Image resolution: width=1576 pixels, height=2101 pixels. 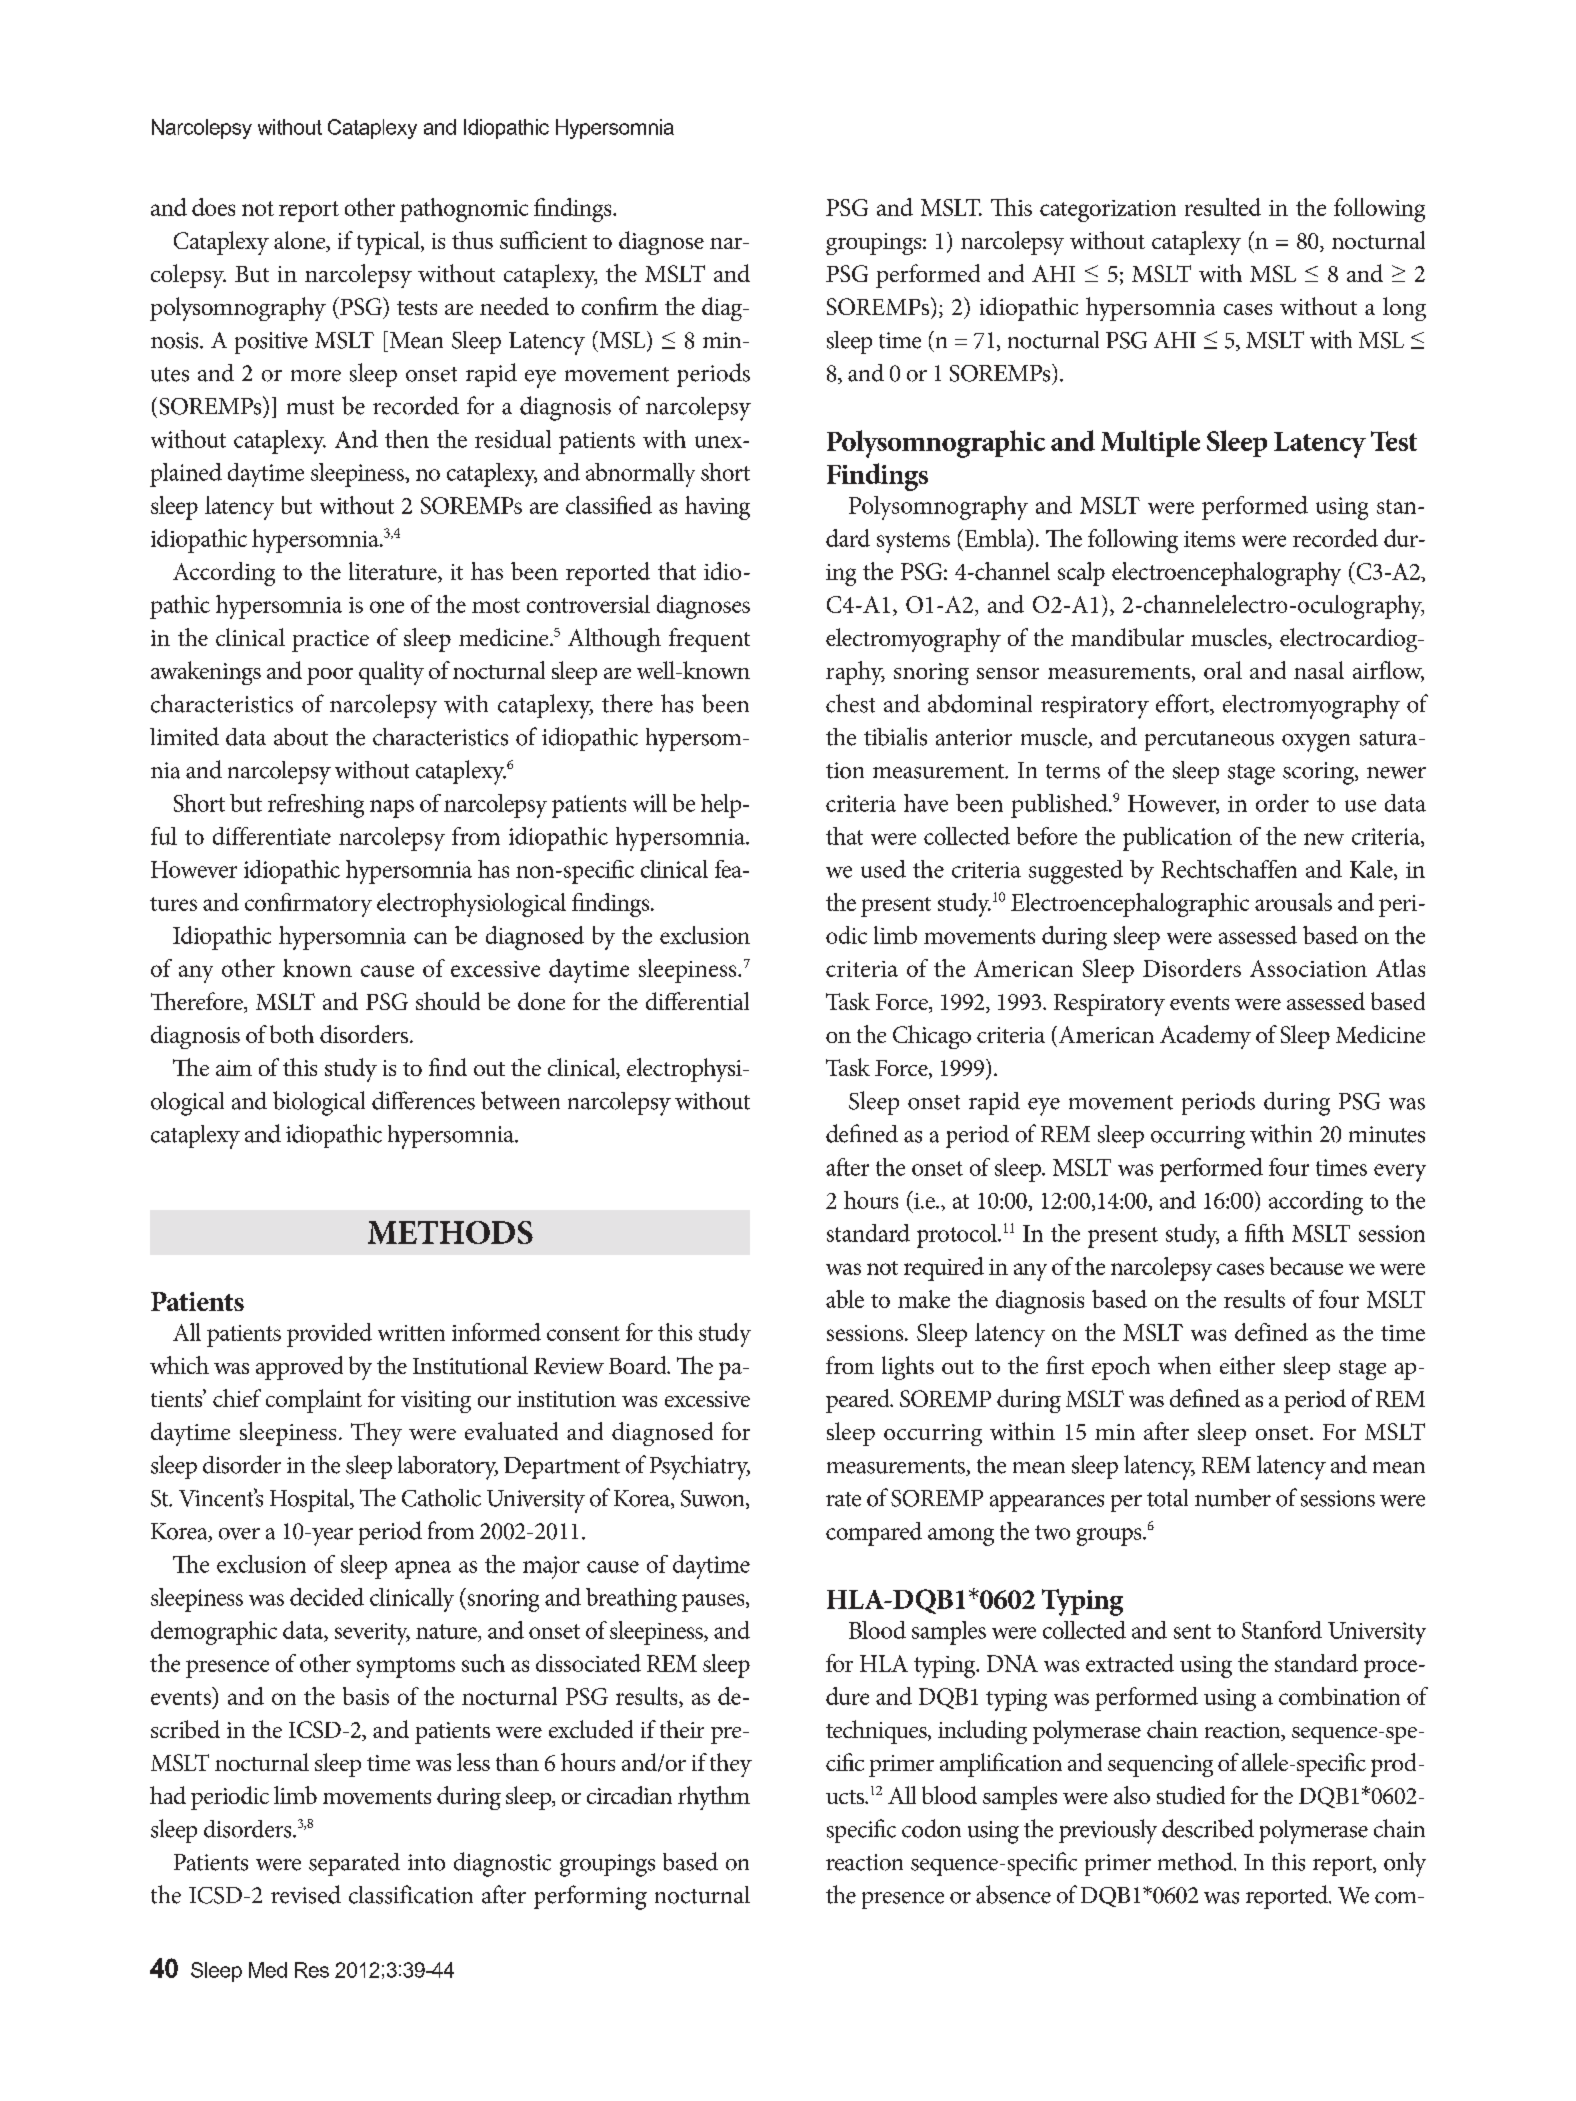 What do you see at coordinates (714, 1798) in the screenshot?
I see `rhythm` at bounding box center [714, 1798].
